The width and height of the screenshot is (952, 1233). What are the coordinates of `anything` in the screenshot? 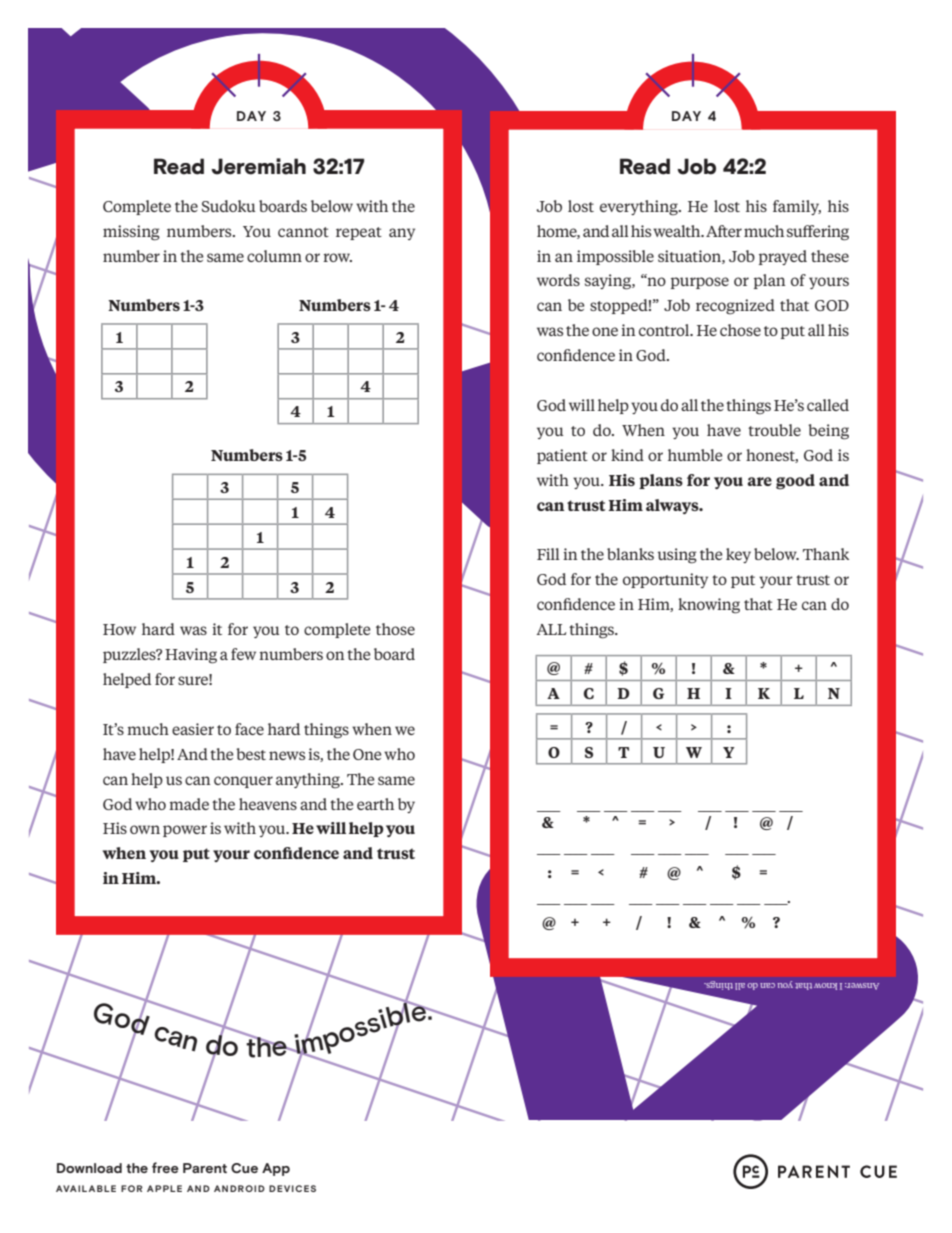 It's located at (309, 781).
